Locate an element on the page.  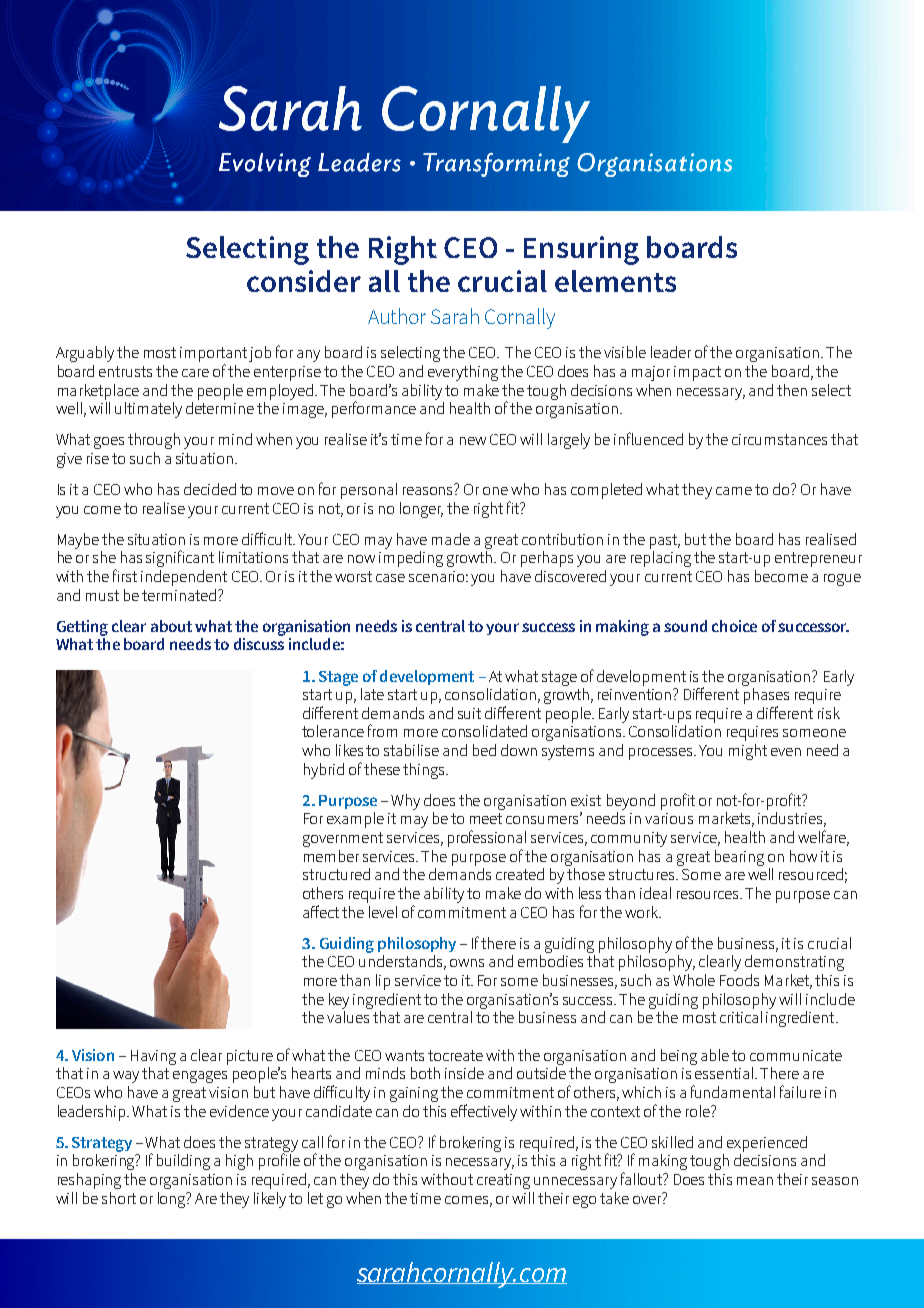
elements is located at coordinates (615, 281).
